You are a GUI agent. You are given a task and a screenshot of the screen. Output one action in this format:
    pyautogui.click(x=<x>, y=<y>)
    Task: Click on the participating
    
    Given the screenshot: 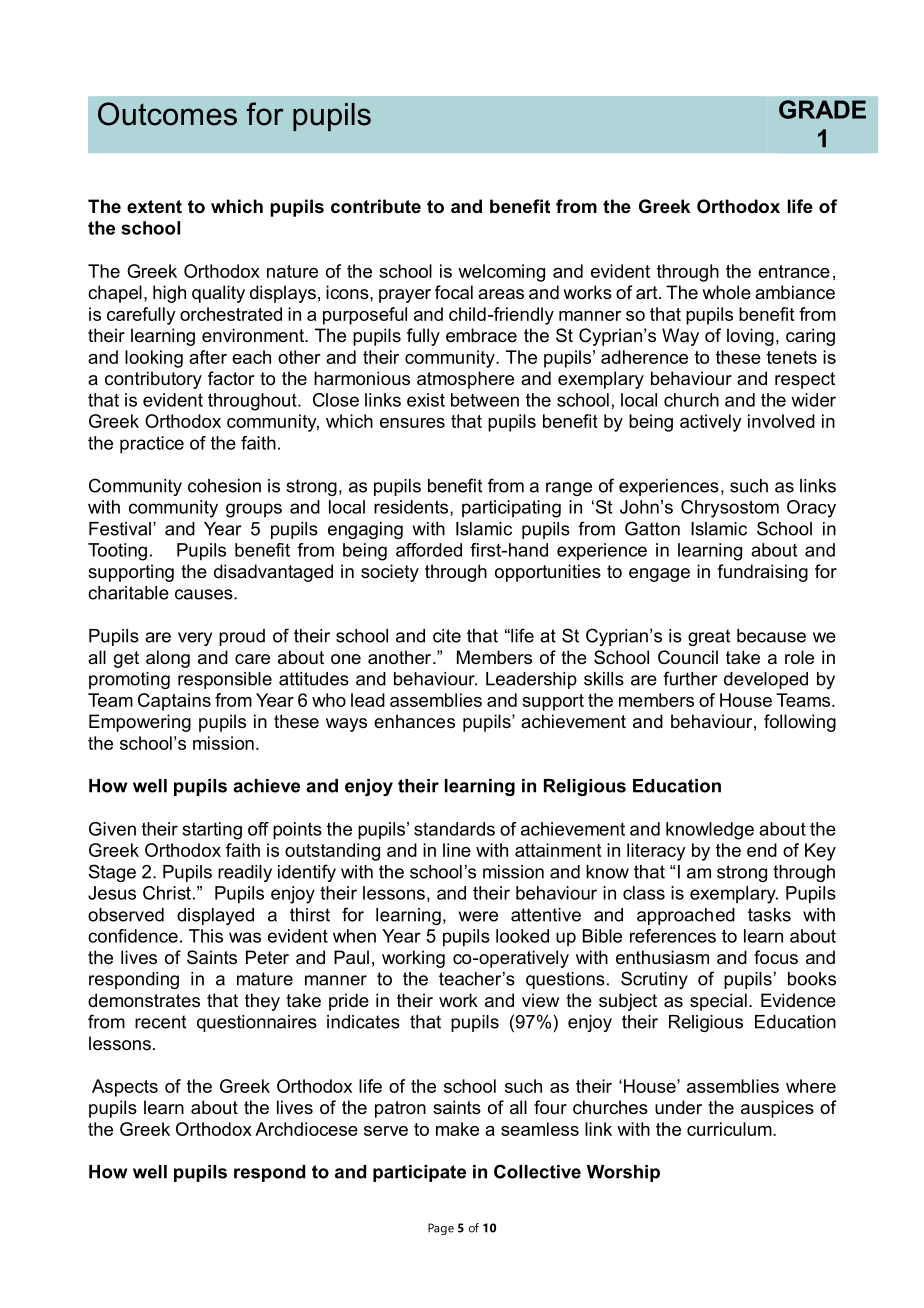 What is the action you would take?
    pyautogui.click(x=511, y=509)
